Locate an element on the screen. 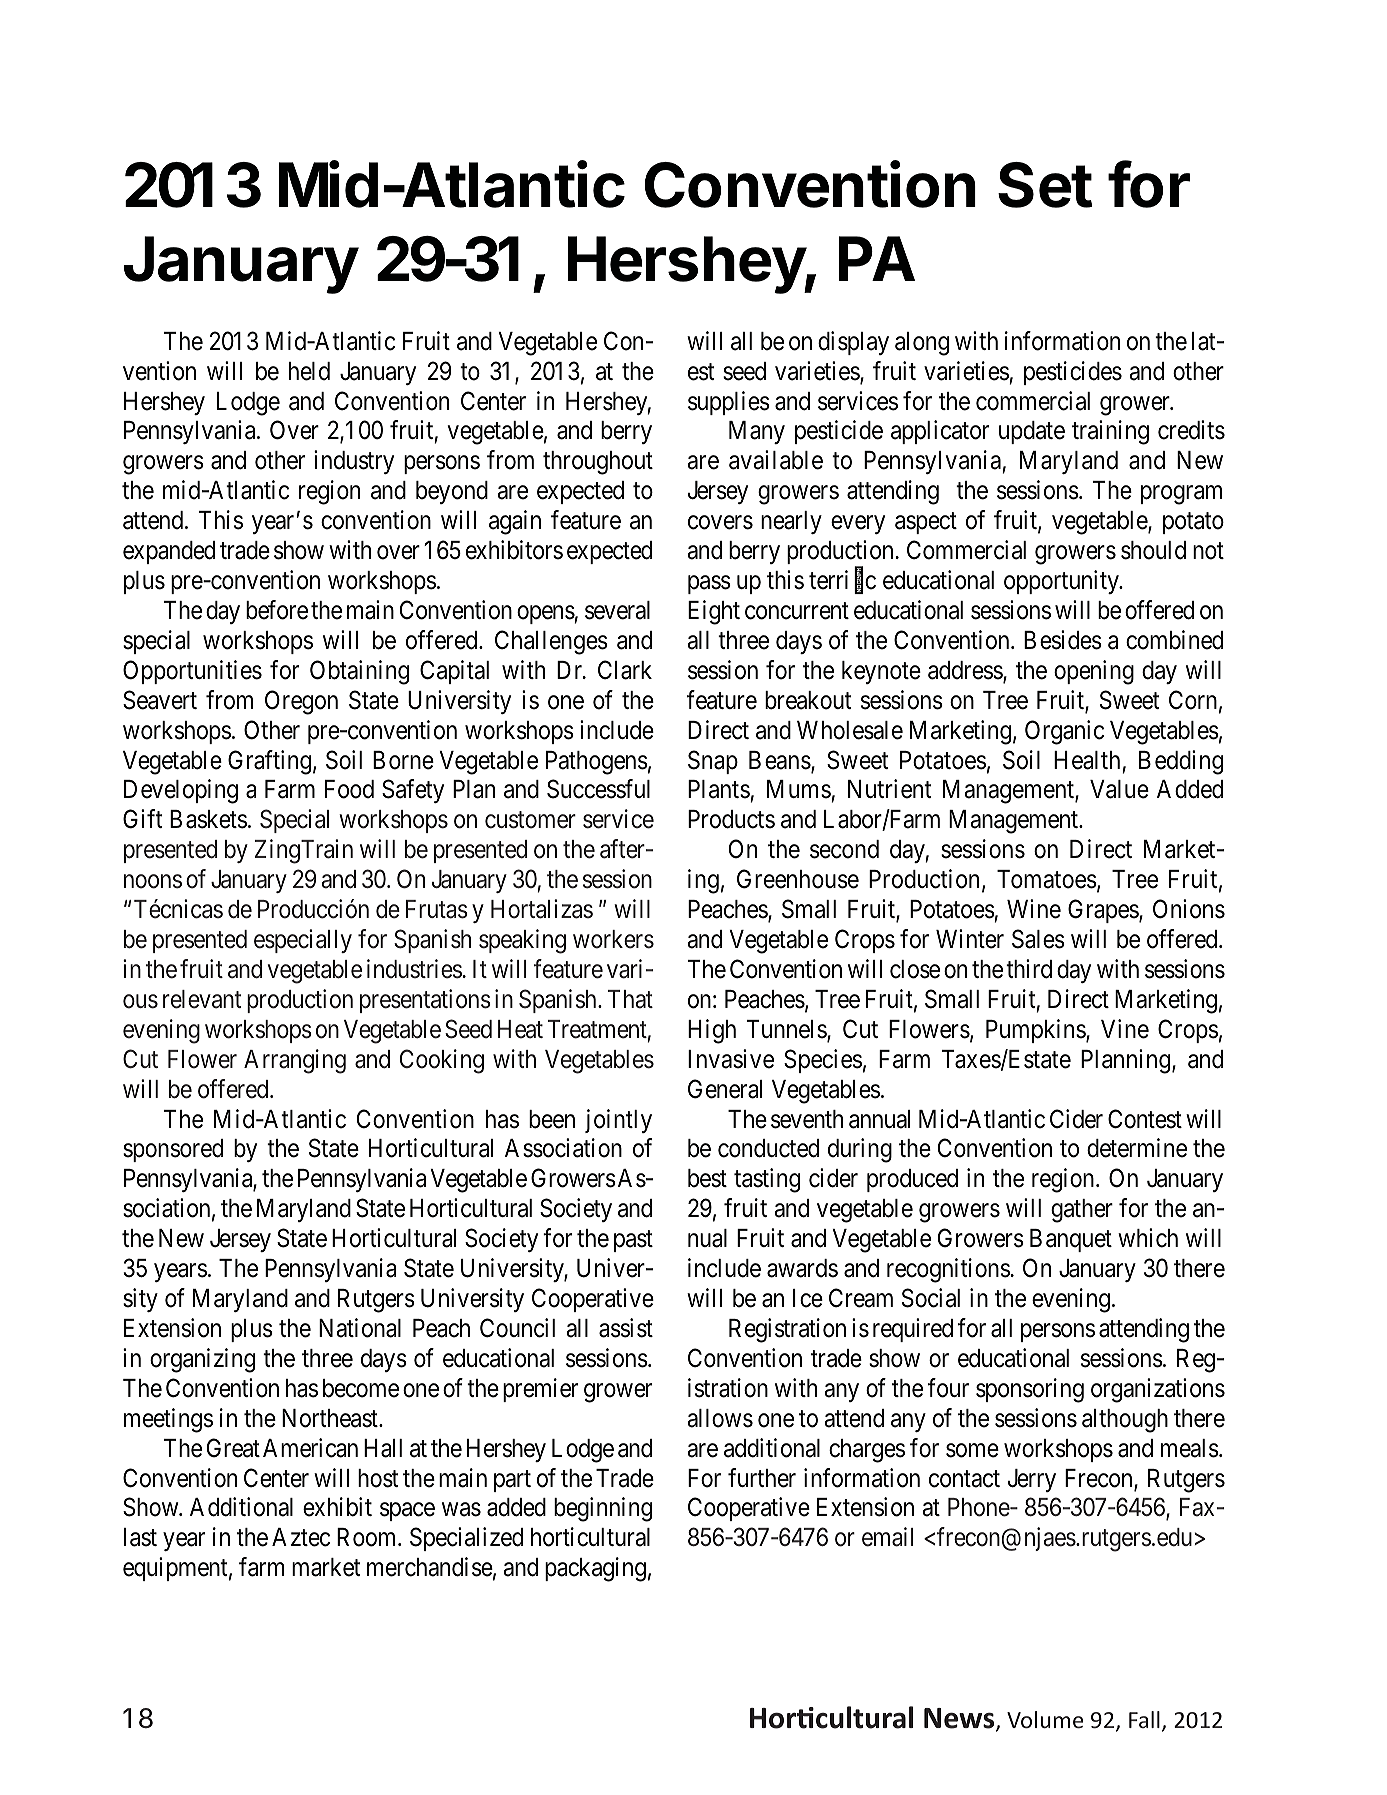  determine is located at coordinates (1137, 1148).
